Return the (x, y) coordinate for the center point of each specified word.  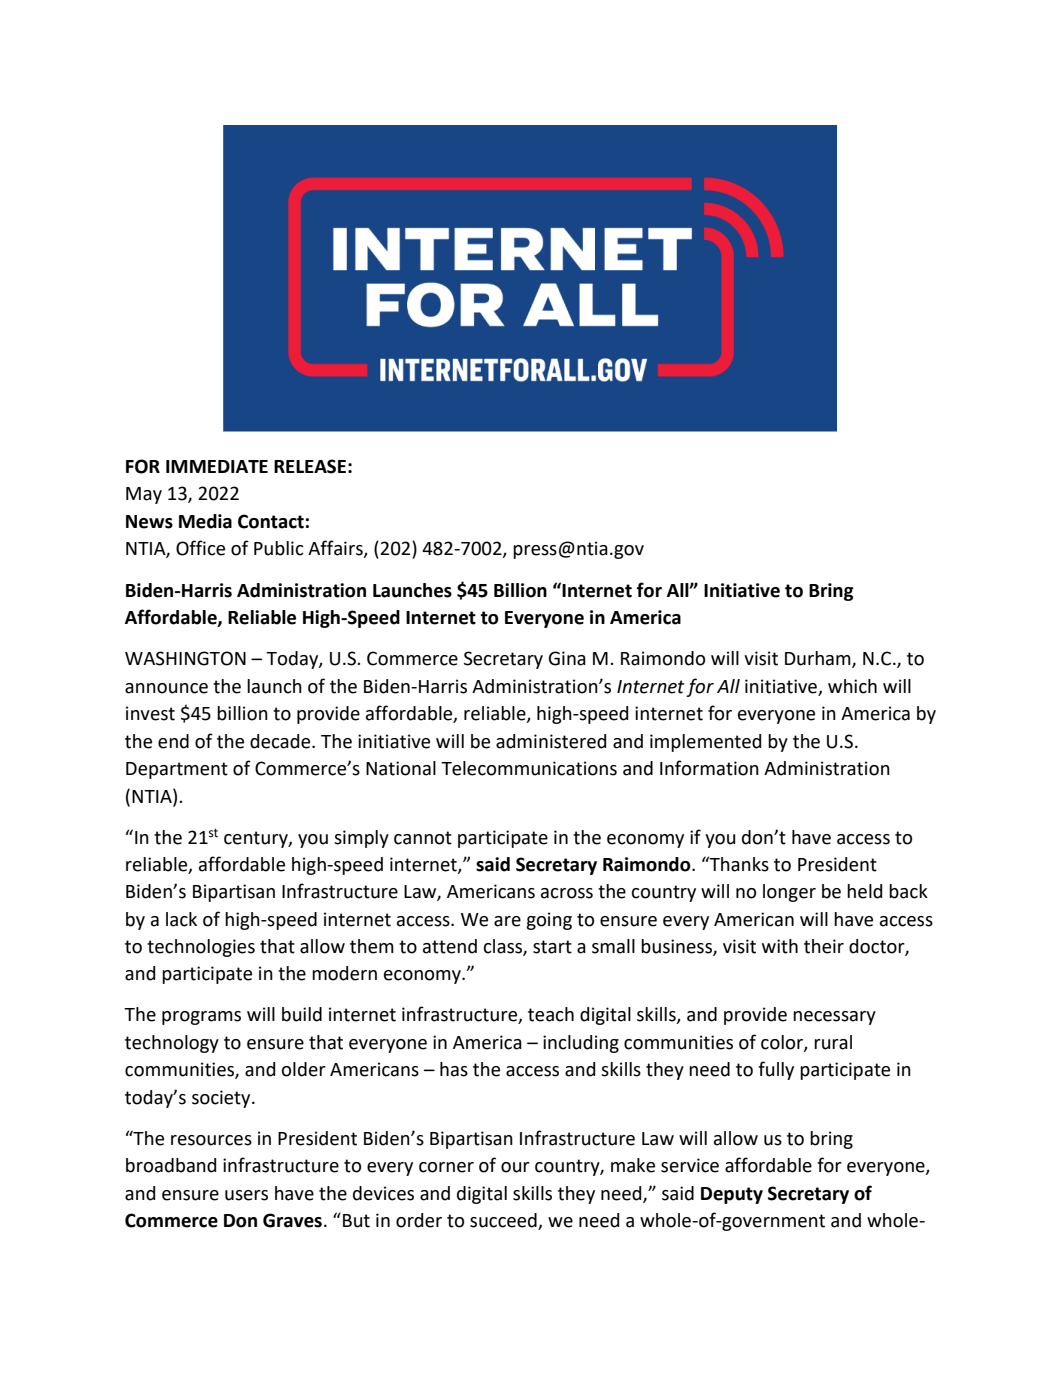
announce (166, 688)
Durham (819, 659)
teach (551, 1014)
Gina (567, 658)
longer (789, 893)
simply (361, 839)
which (852, 686)
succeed (504, 1221)
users (246, 1195)
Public (279, 548)
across (567, 893)
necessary (834, 1018)
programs (201, 1018)
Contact (271, 521)
